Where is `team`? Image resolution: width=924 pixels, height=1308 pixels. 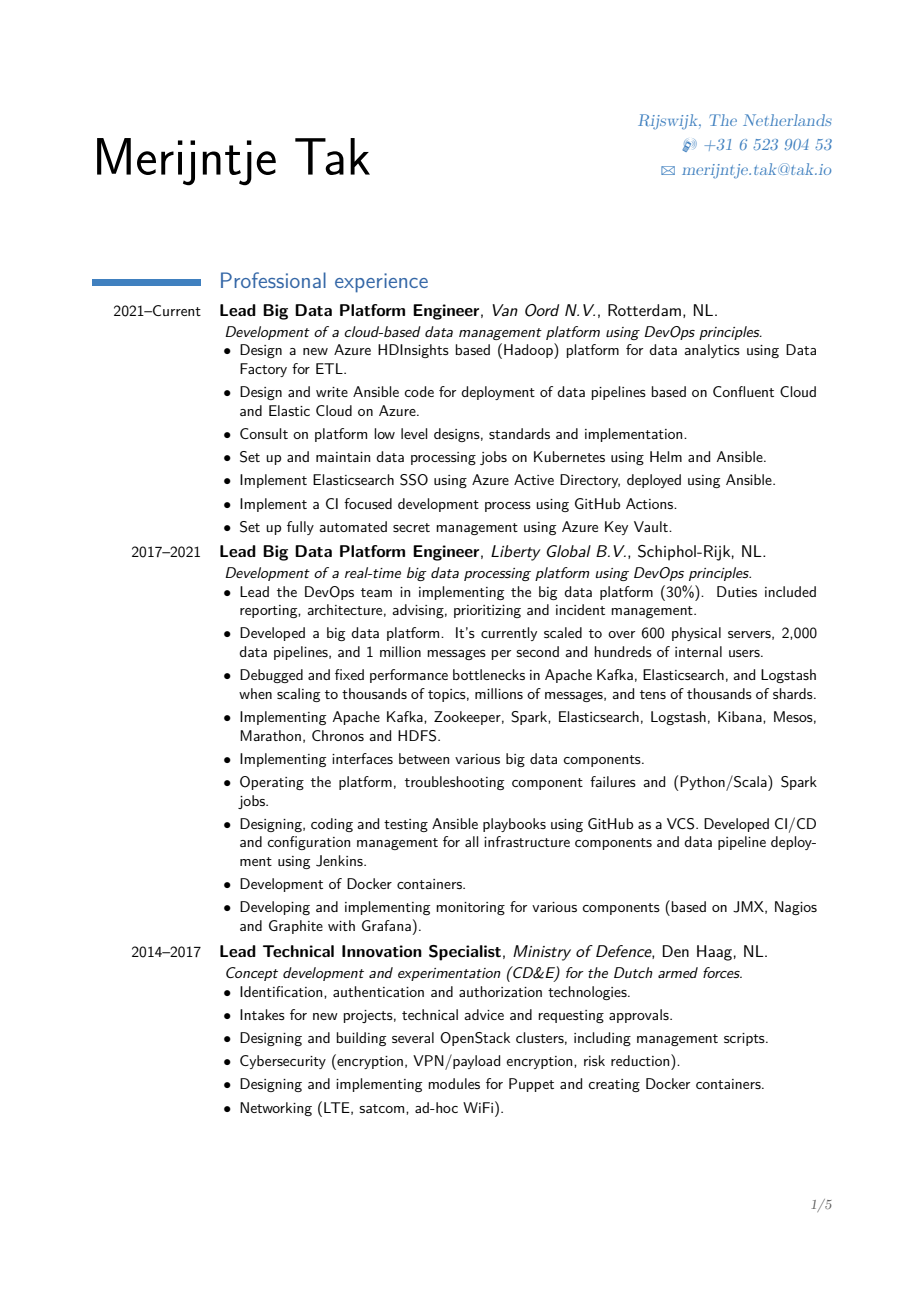
team is located at coordinates (376, 592).
